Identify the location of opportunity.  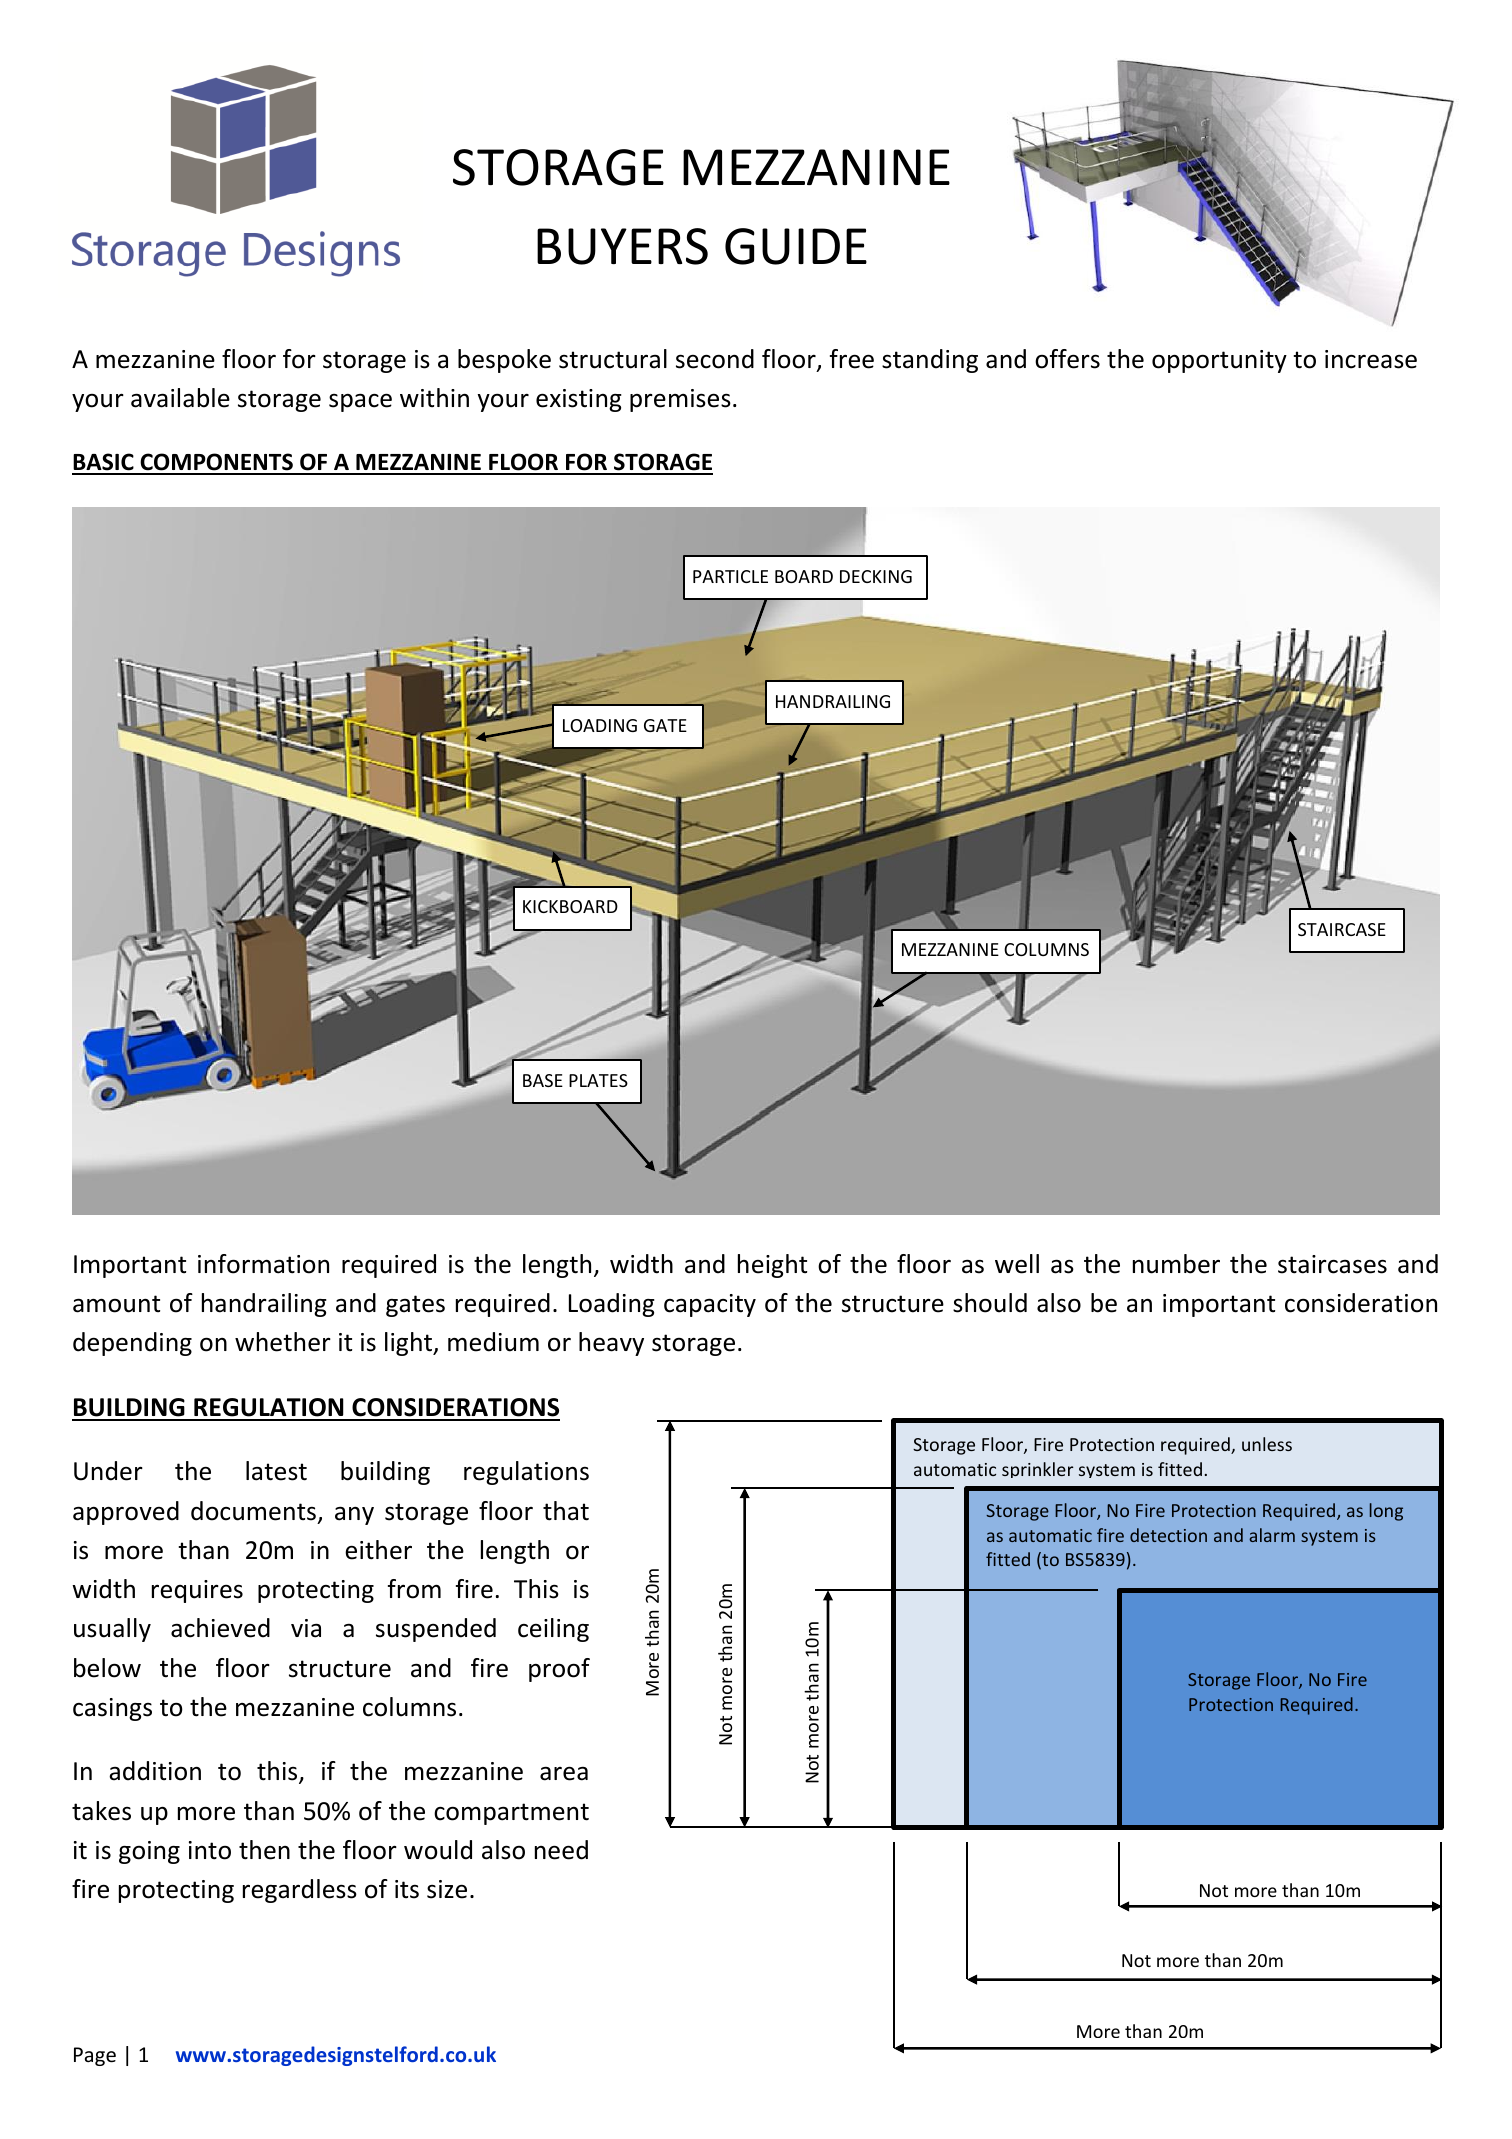
(1219, 361).
